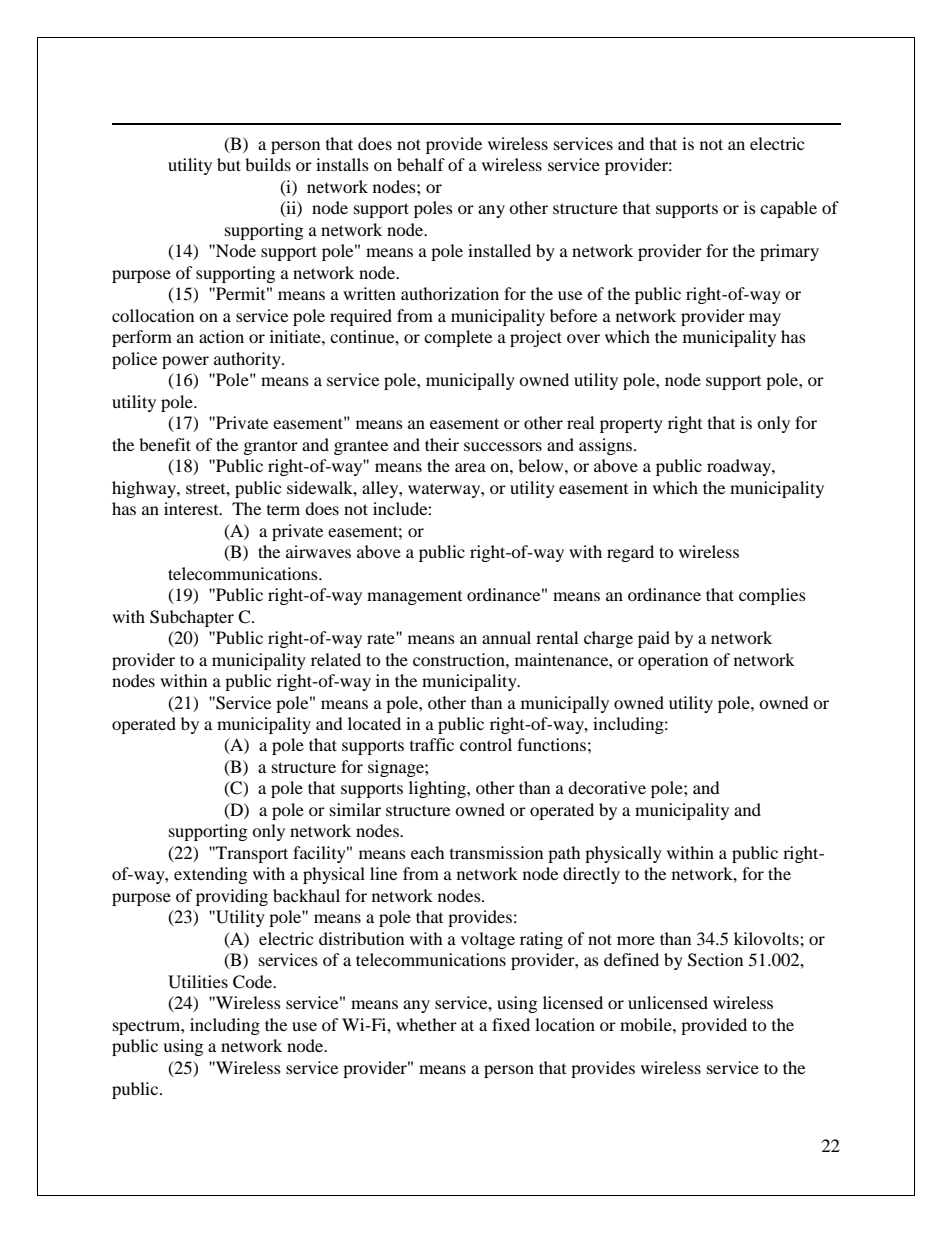  Describe the element at coordinates (185, 362) in the screenshot. I see `power` at that location.
